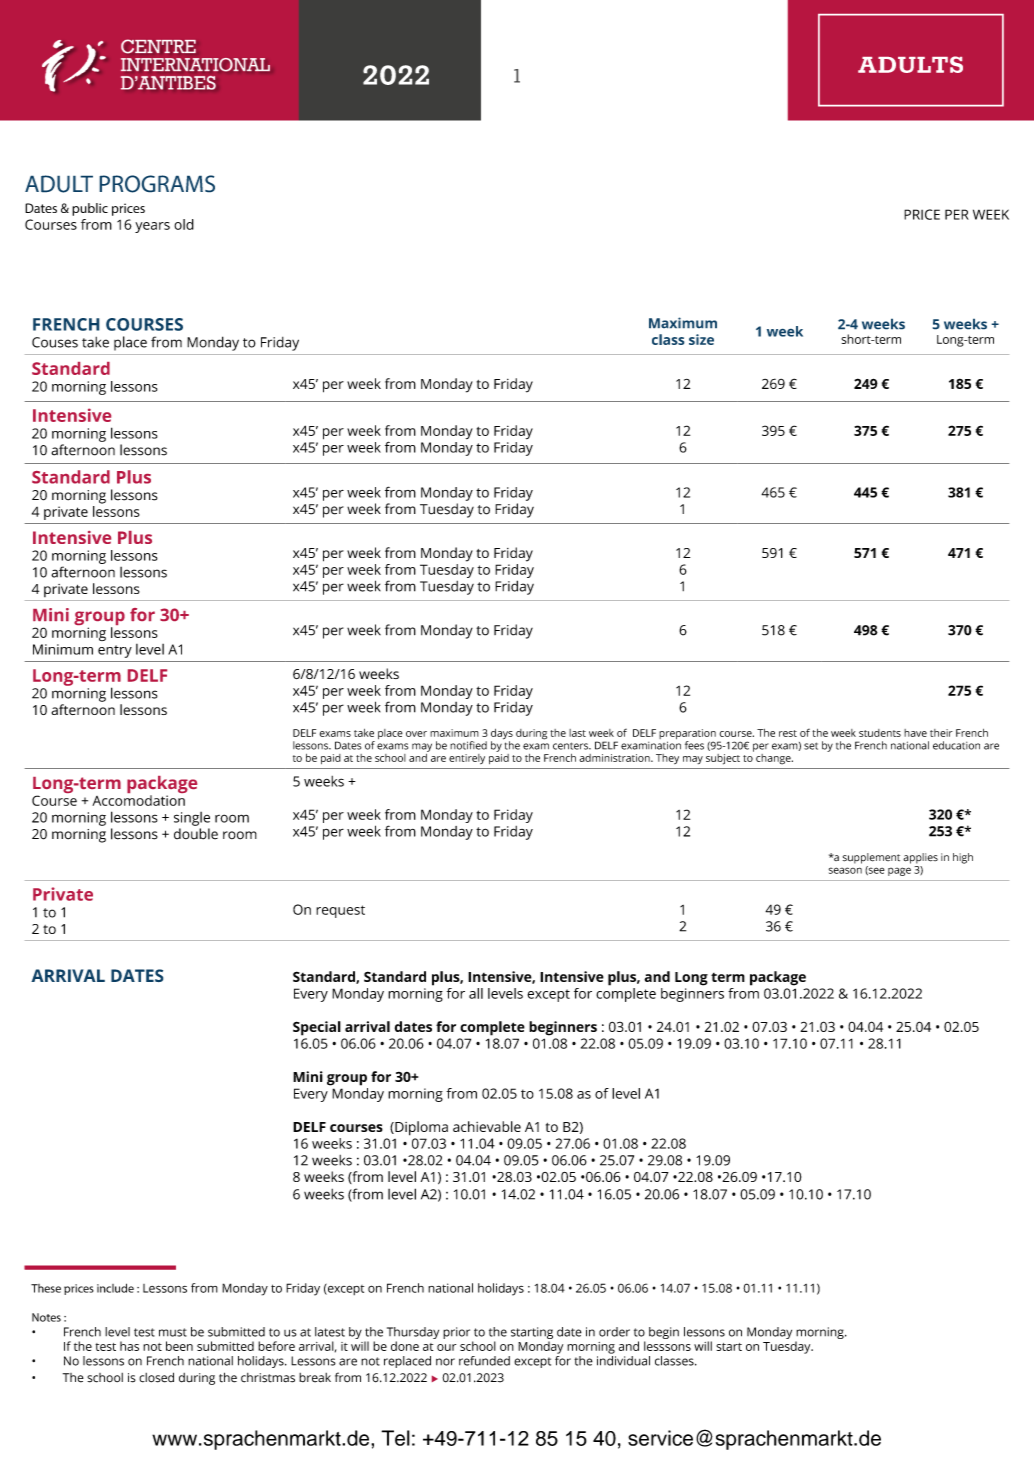 Image resolution: width=1034 pixels, height=1462 pixels. Describe the element at coordinates (476, 993) in the document. I see `all` at that location.
